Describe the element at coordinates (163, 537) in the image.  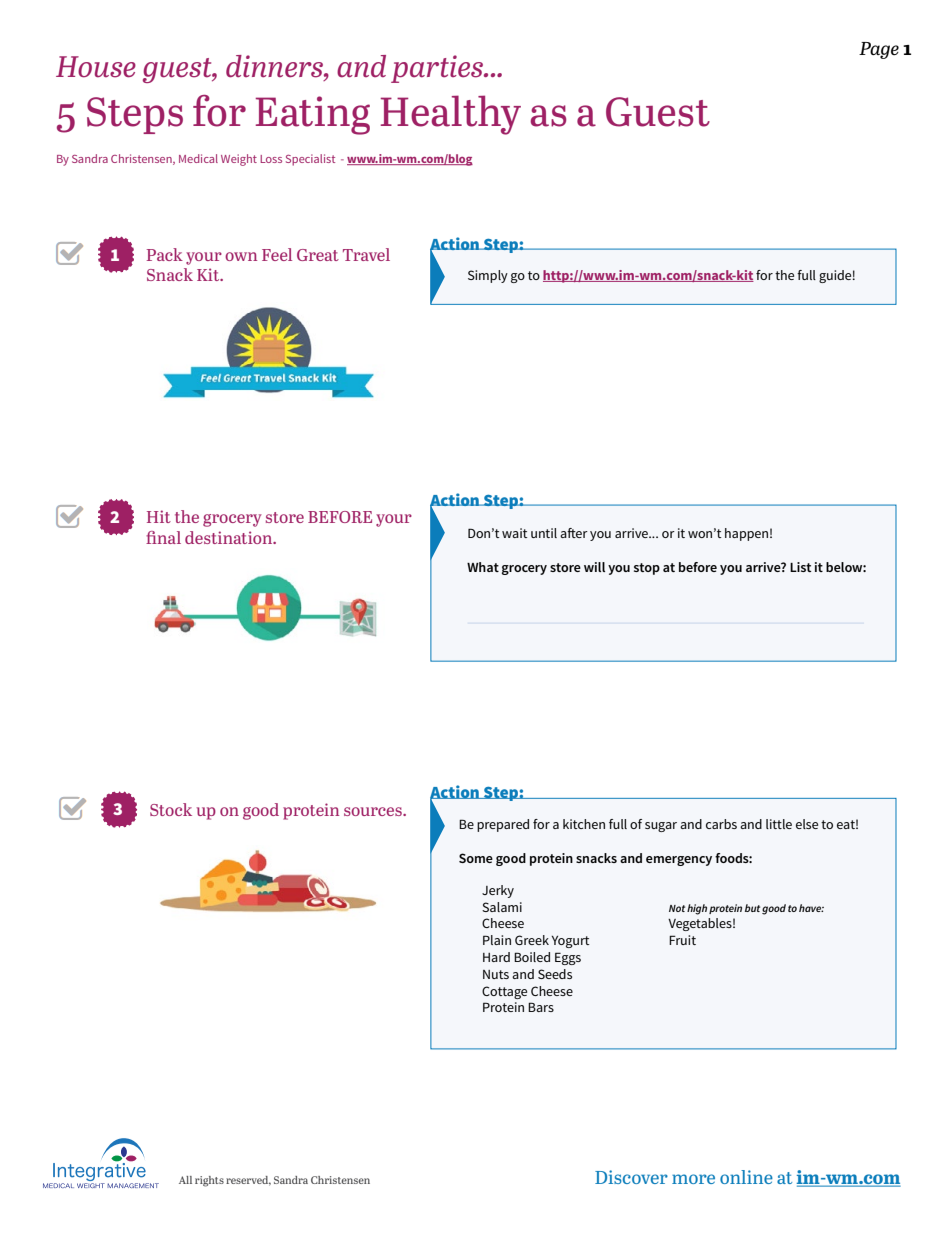
I see `final` at that location.
